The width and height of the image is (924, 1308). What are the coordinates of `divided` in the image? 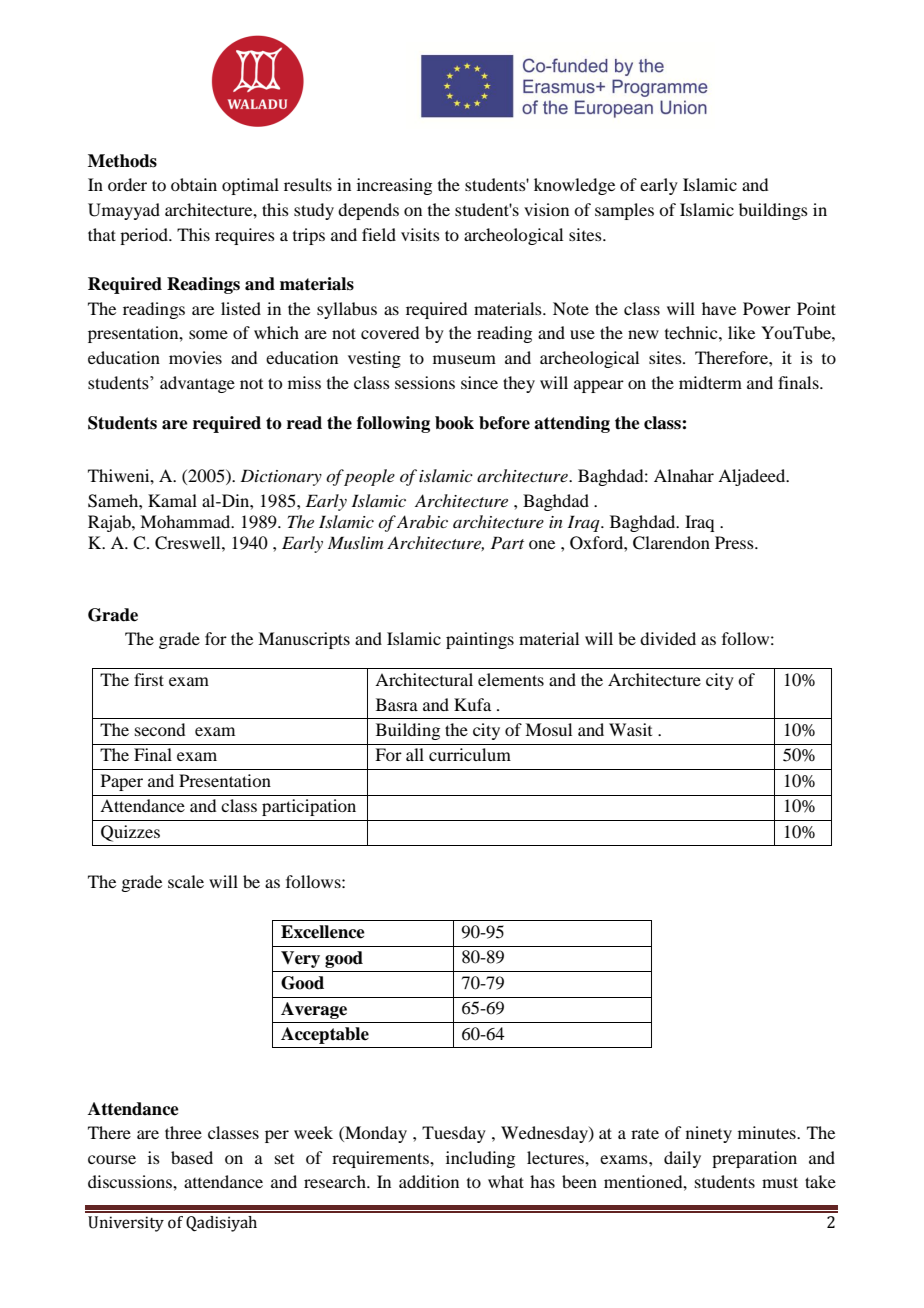 It's located at (668, 638).
